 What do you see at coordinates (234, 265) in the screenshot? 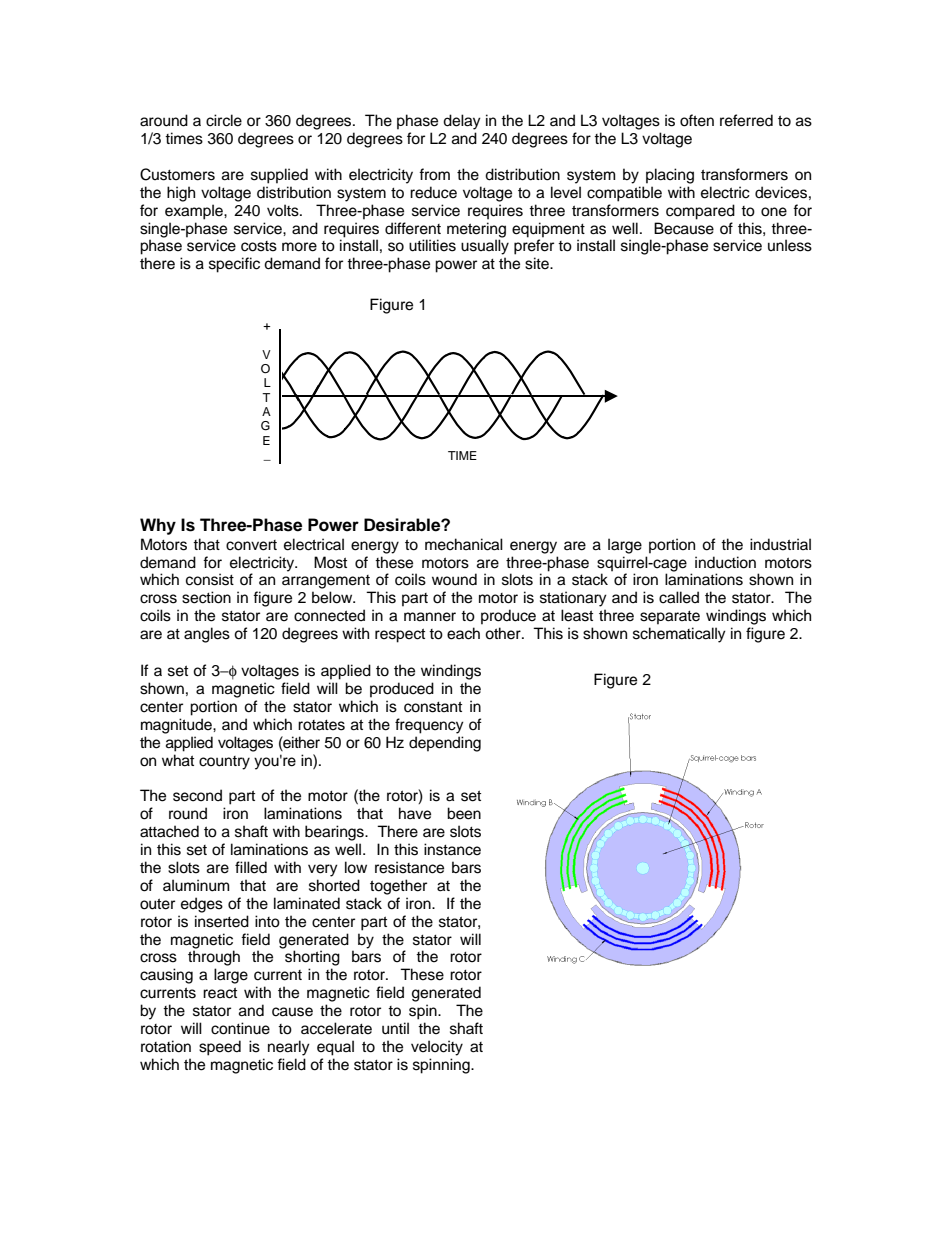
I see `specific` at bounding box center [234, 265].
